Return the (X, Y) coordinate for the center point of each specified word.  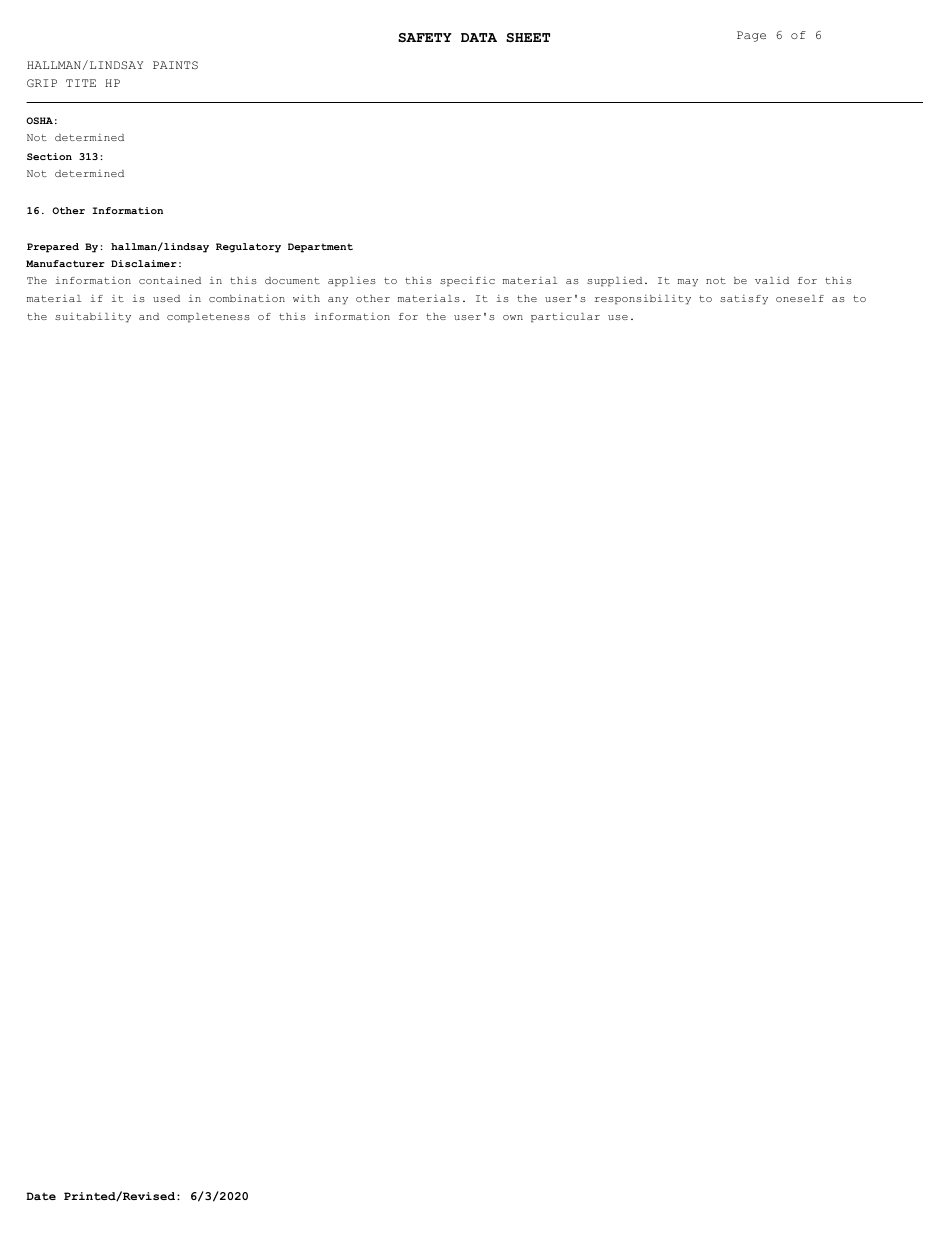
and (149, 316)
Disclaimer (144, 263)
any (338, 301)
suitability (93, 318)
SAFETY (425, 37)
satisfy (744, 300)
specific (467, 282)
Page (751, 36)
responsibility (642, 300)
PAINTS (175, 65)
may (688, 283)
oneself (800, 298)
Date (41, 1196)
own (513, 317)
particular (565, 318)
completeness (208, 318)
